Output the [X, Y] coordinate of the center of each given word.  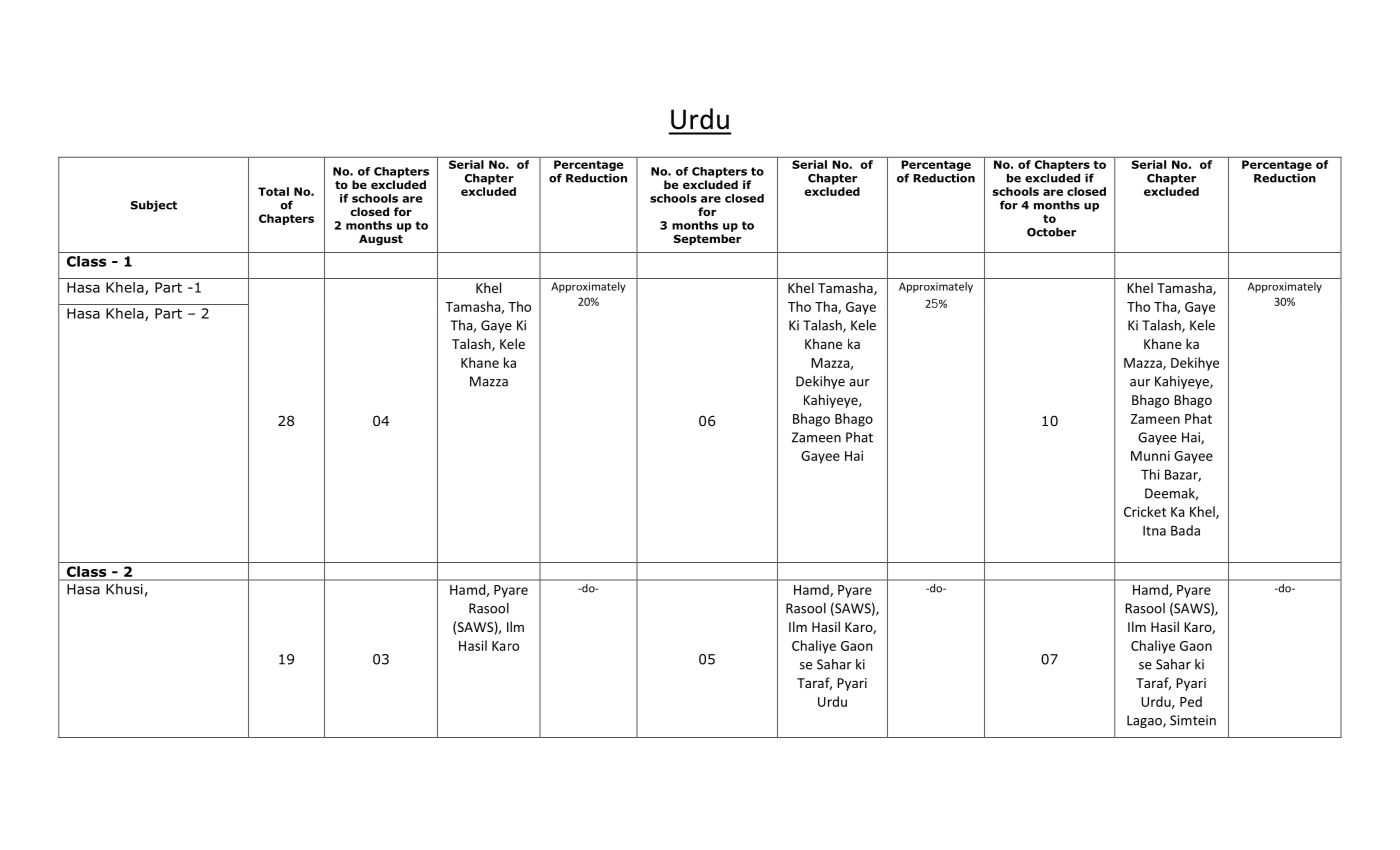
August [381, 240]
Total [273, 191]
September [707, 240]
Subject [154, 206]
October [1051, 232]
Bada [1185, 530]
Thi [1150, 474]
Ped [1191, 701]
